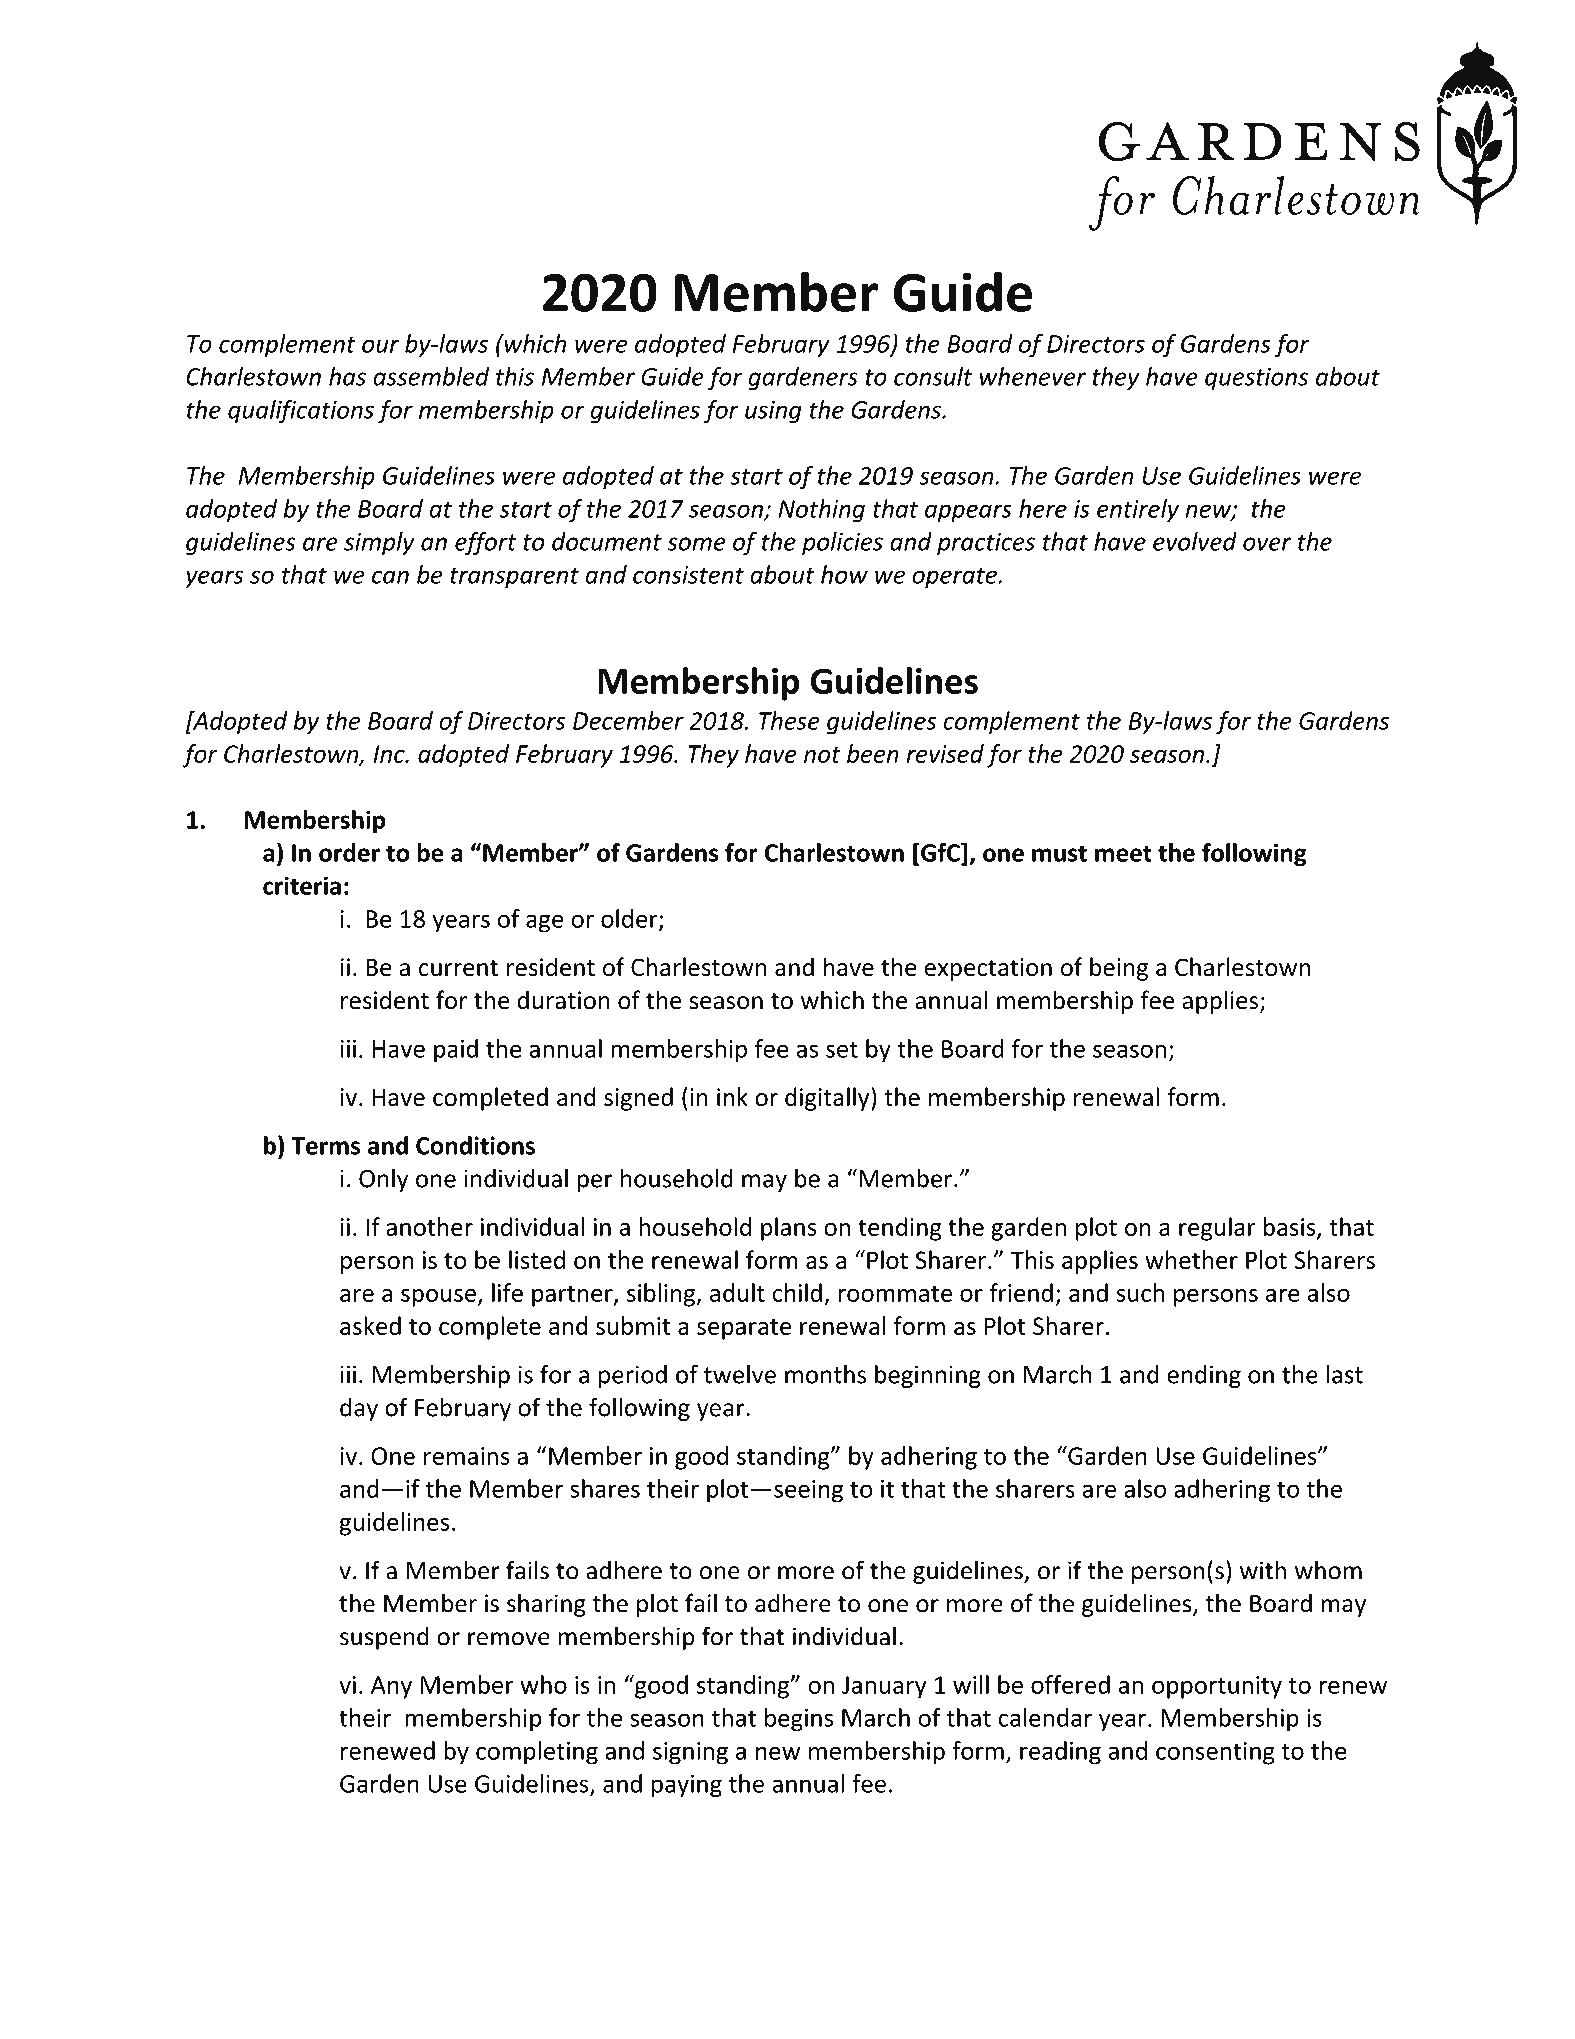  What do you see at coordinates (431, 376) in the screenshot?
I see `assembled` at bounding box center [431, 376].
